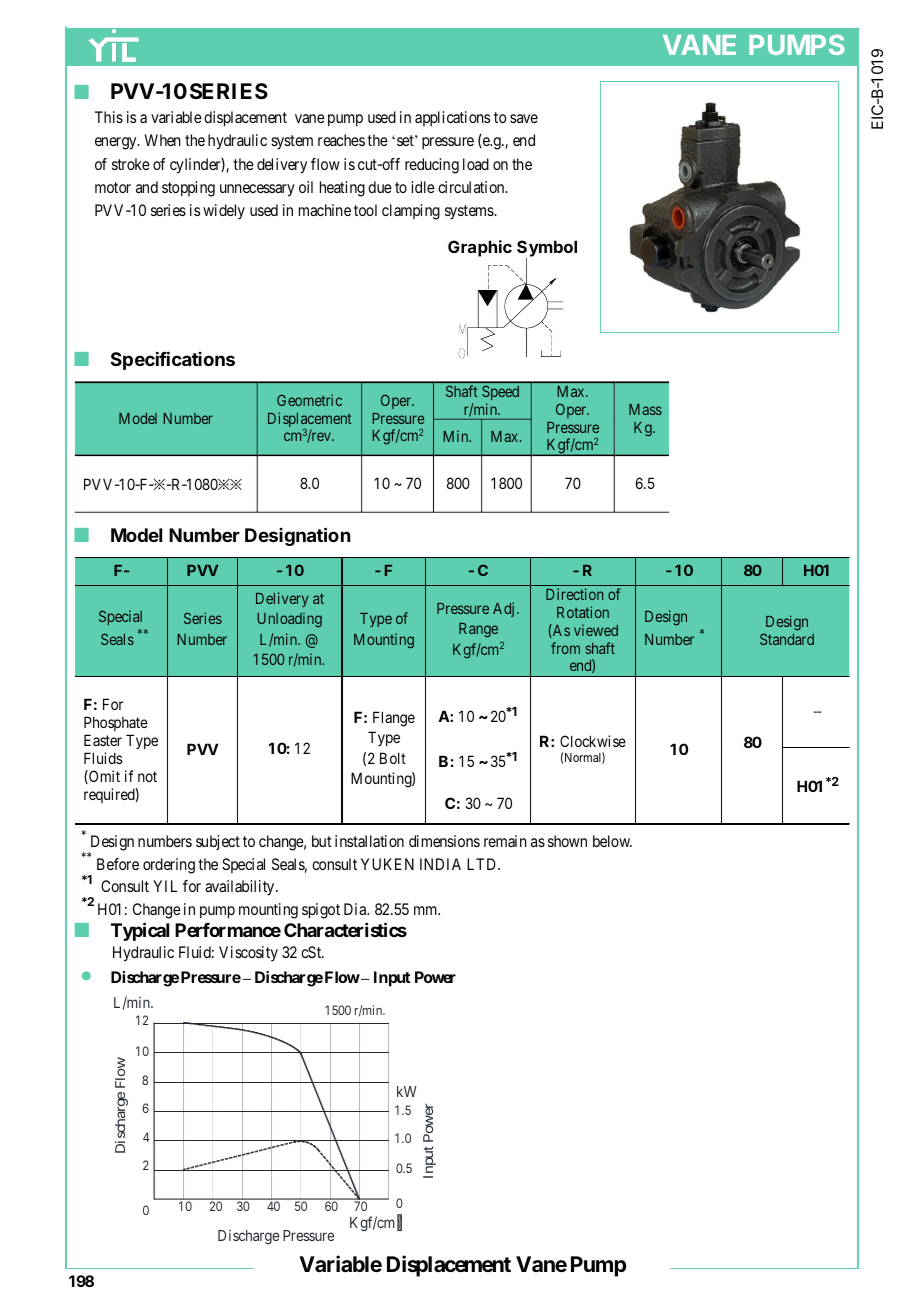 The width and height of the document is (924, 1308). I want to click on save, so click(524, 118).
